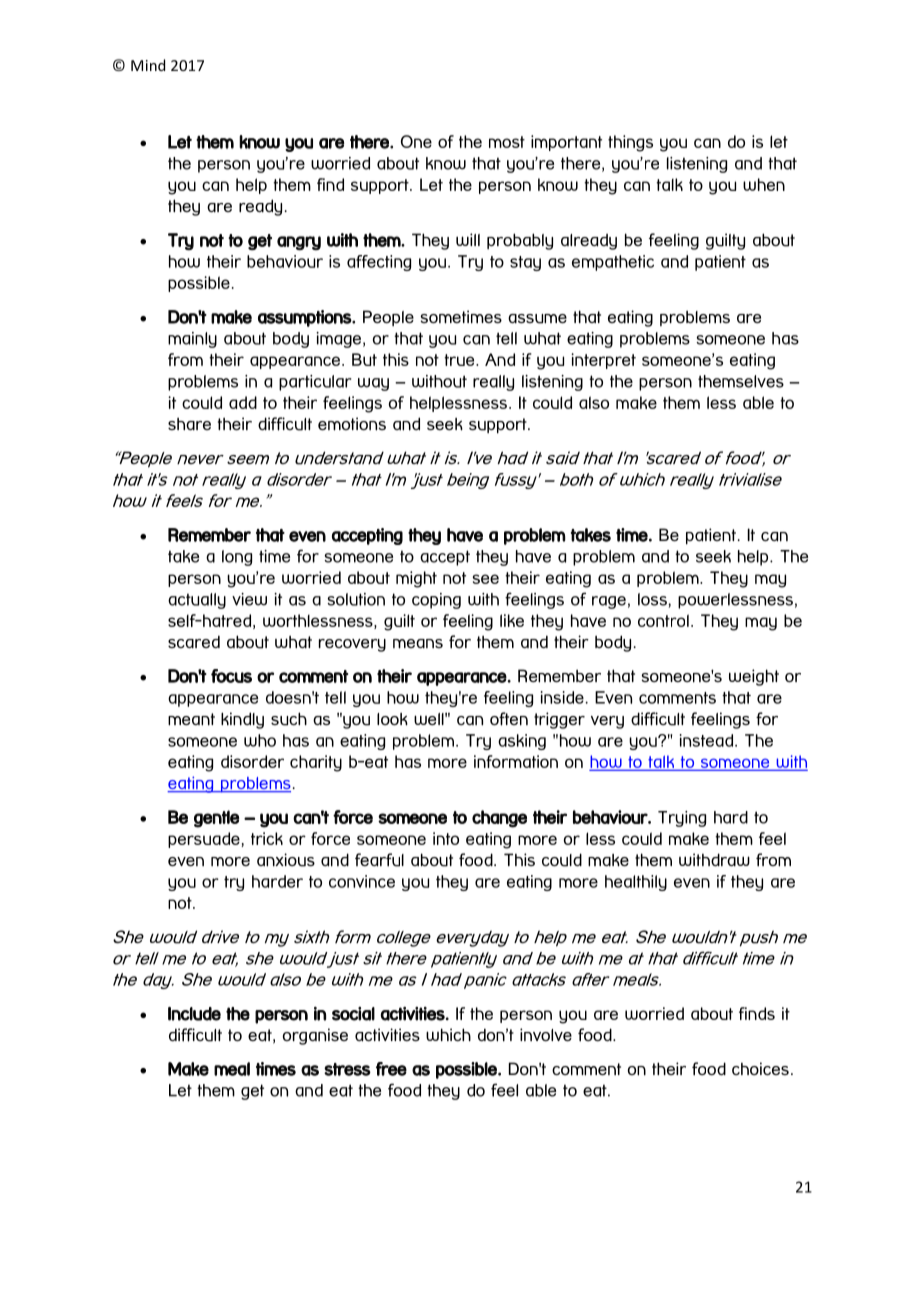  What do you see at coordinates (148, 65) in the document?
I see `Mind` at bounding box center [148, 65].
